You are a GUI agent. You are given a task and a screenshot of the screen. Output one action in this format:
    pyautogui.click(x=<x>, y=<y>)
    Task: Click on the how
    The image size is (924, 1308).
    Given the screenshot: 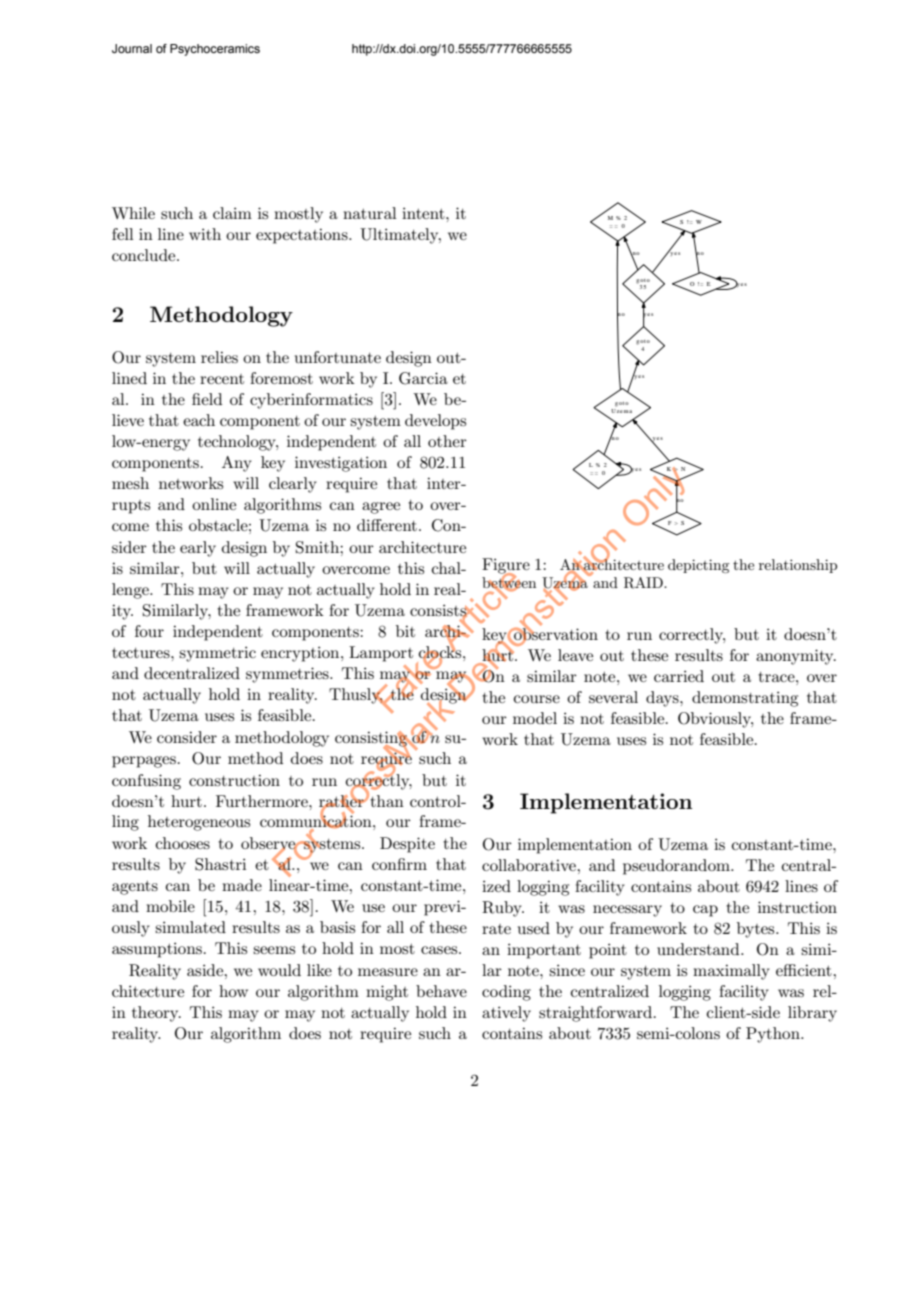 What is the action you would take?
    pyautogui.click(x=233, y=991)
